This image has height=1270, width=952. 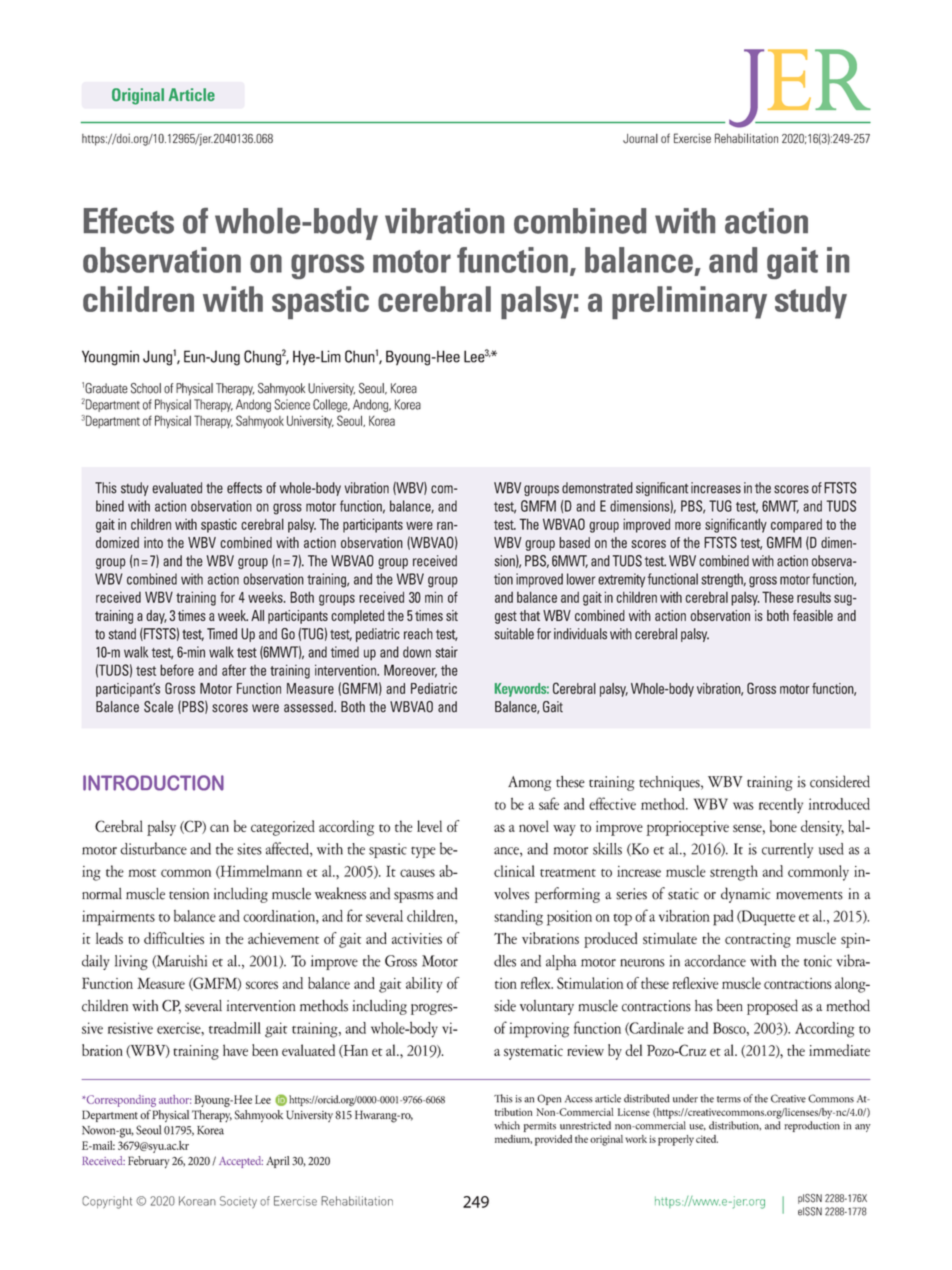 What do you see at coordinates (156, 617) in the image?
I see `day` at bounding box center [156, 617].
